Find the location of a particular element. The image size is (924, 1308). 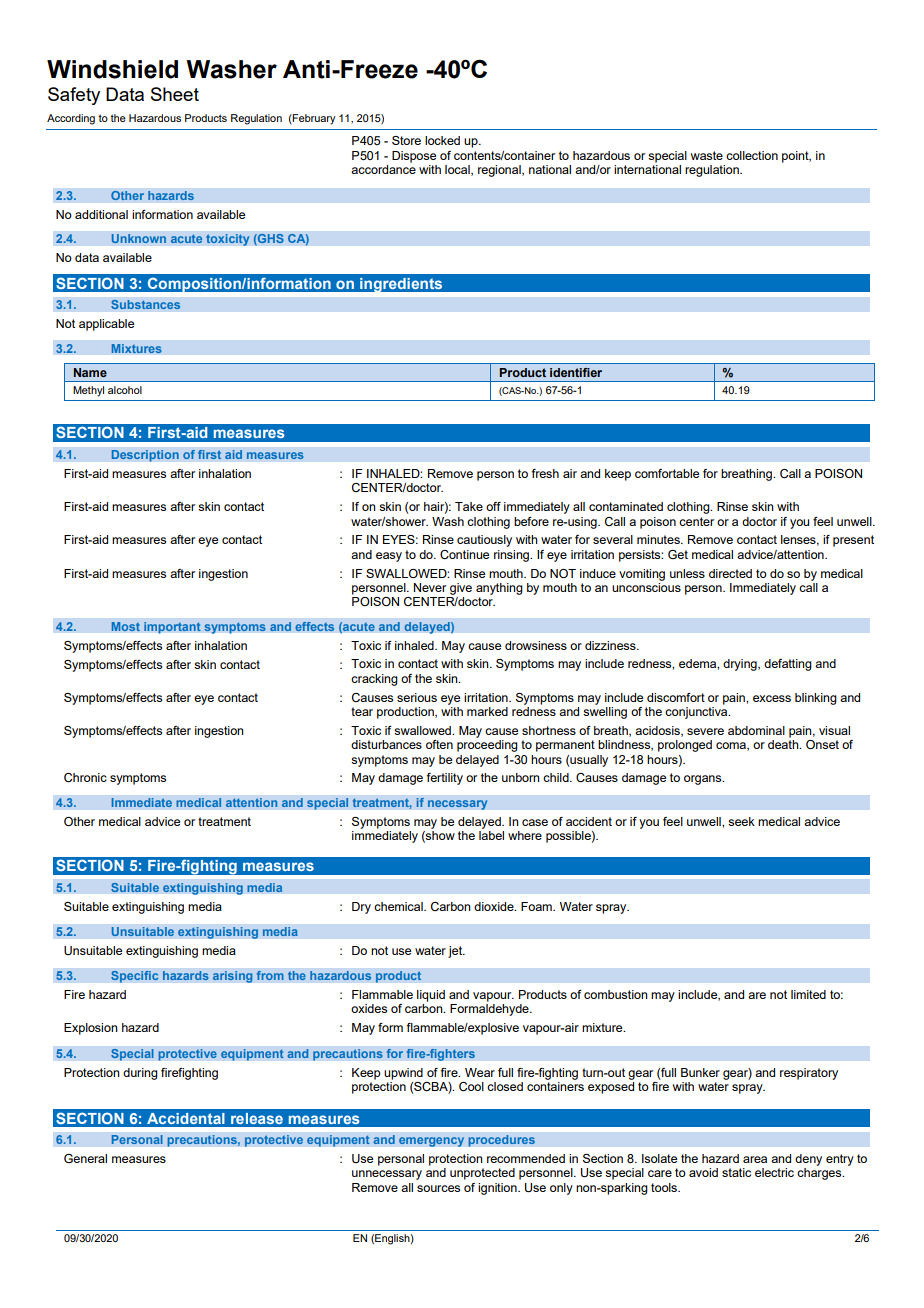

unprotected is located at coordinates (482, 1174).
